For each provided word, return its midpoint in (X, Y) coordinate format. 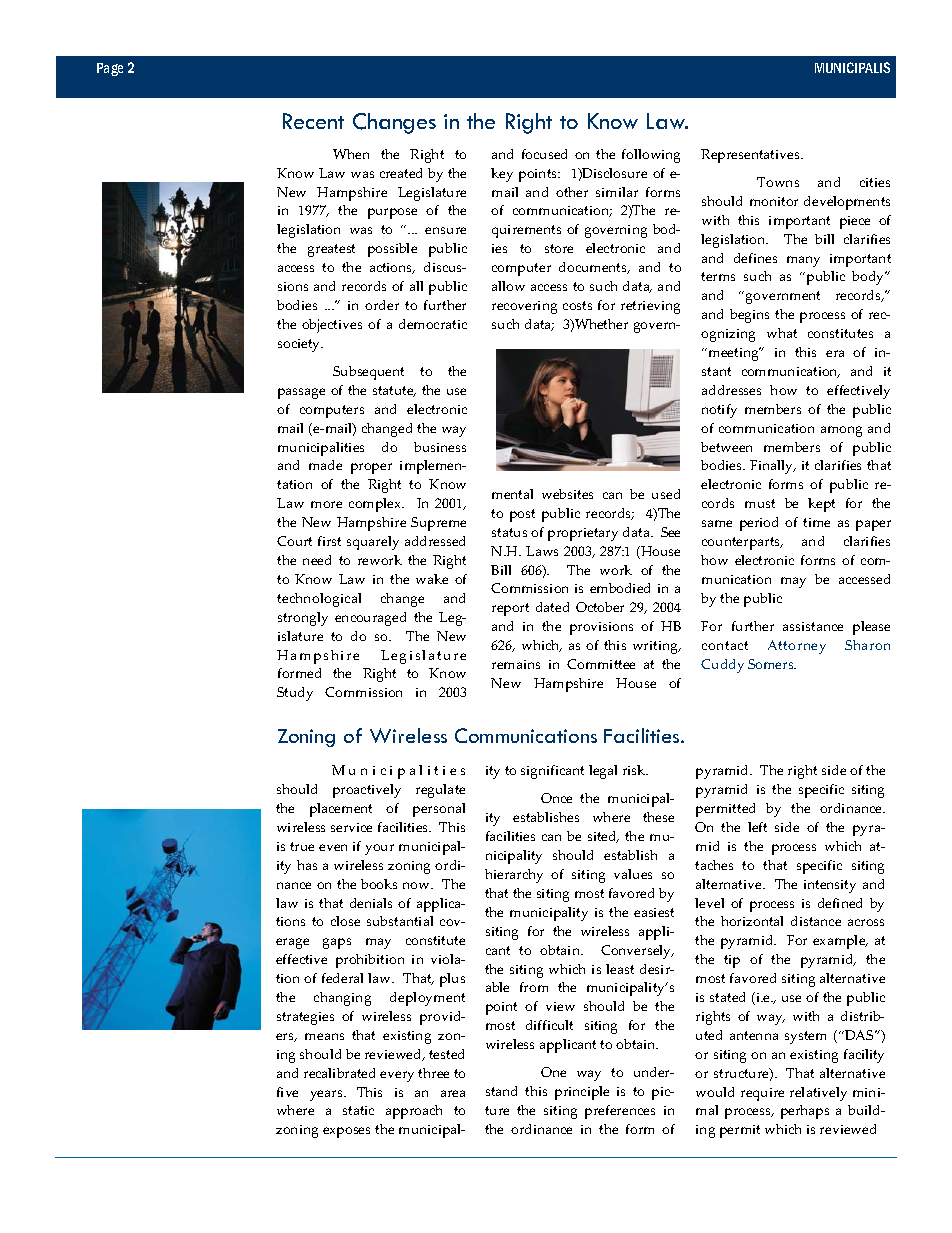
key (502, 175)
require (762, 1094)
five (287, 1092)
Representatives (751, 156)
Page (110, 69)
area (453, 1093)
